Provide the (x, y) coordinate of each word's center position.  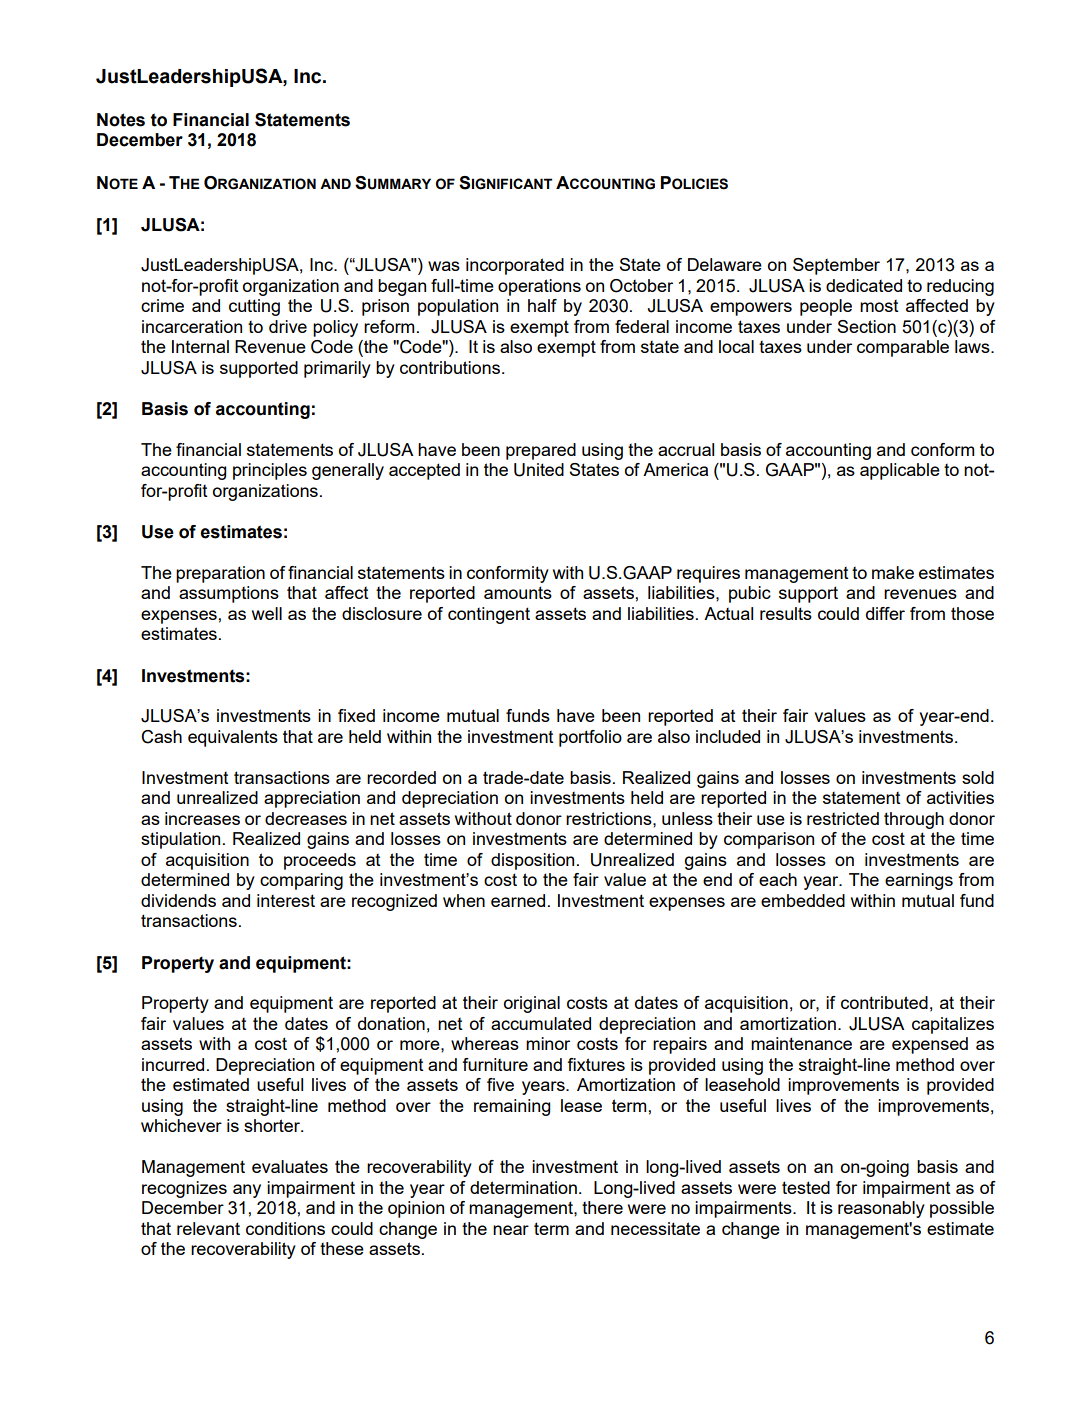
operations (539, 287)
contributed (884, 1002)
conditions (285, 1228)
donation (391, 1023)
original (532, 1004)
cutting (254, 307)
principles (270, 471)
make (893, 572)
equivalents (233, 738)
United (539, 470)
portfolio (590, 738)
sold (978, 777)
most (879, 306)
